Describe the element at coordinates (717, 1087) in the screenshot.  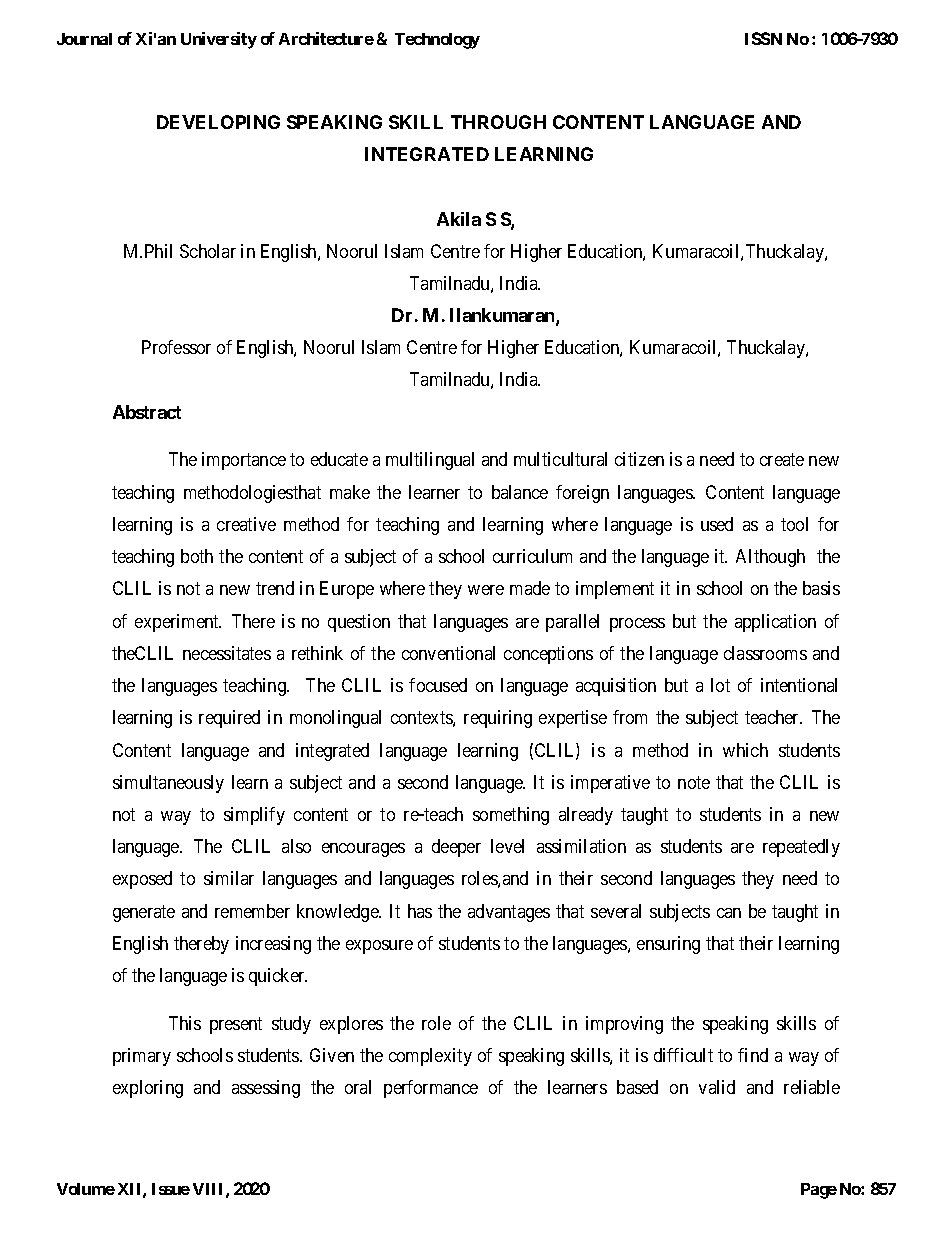
I see `valid` at that location.
